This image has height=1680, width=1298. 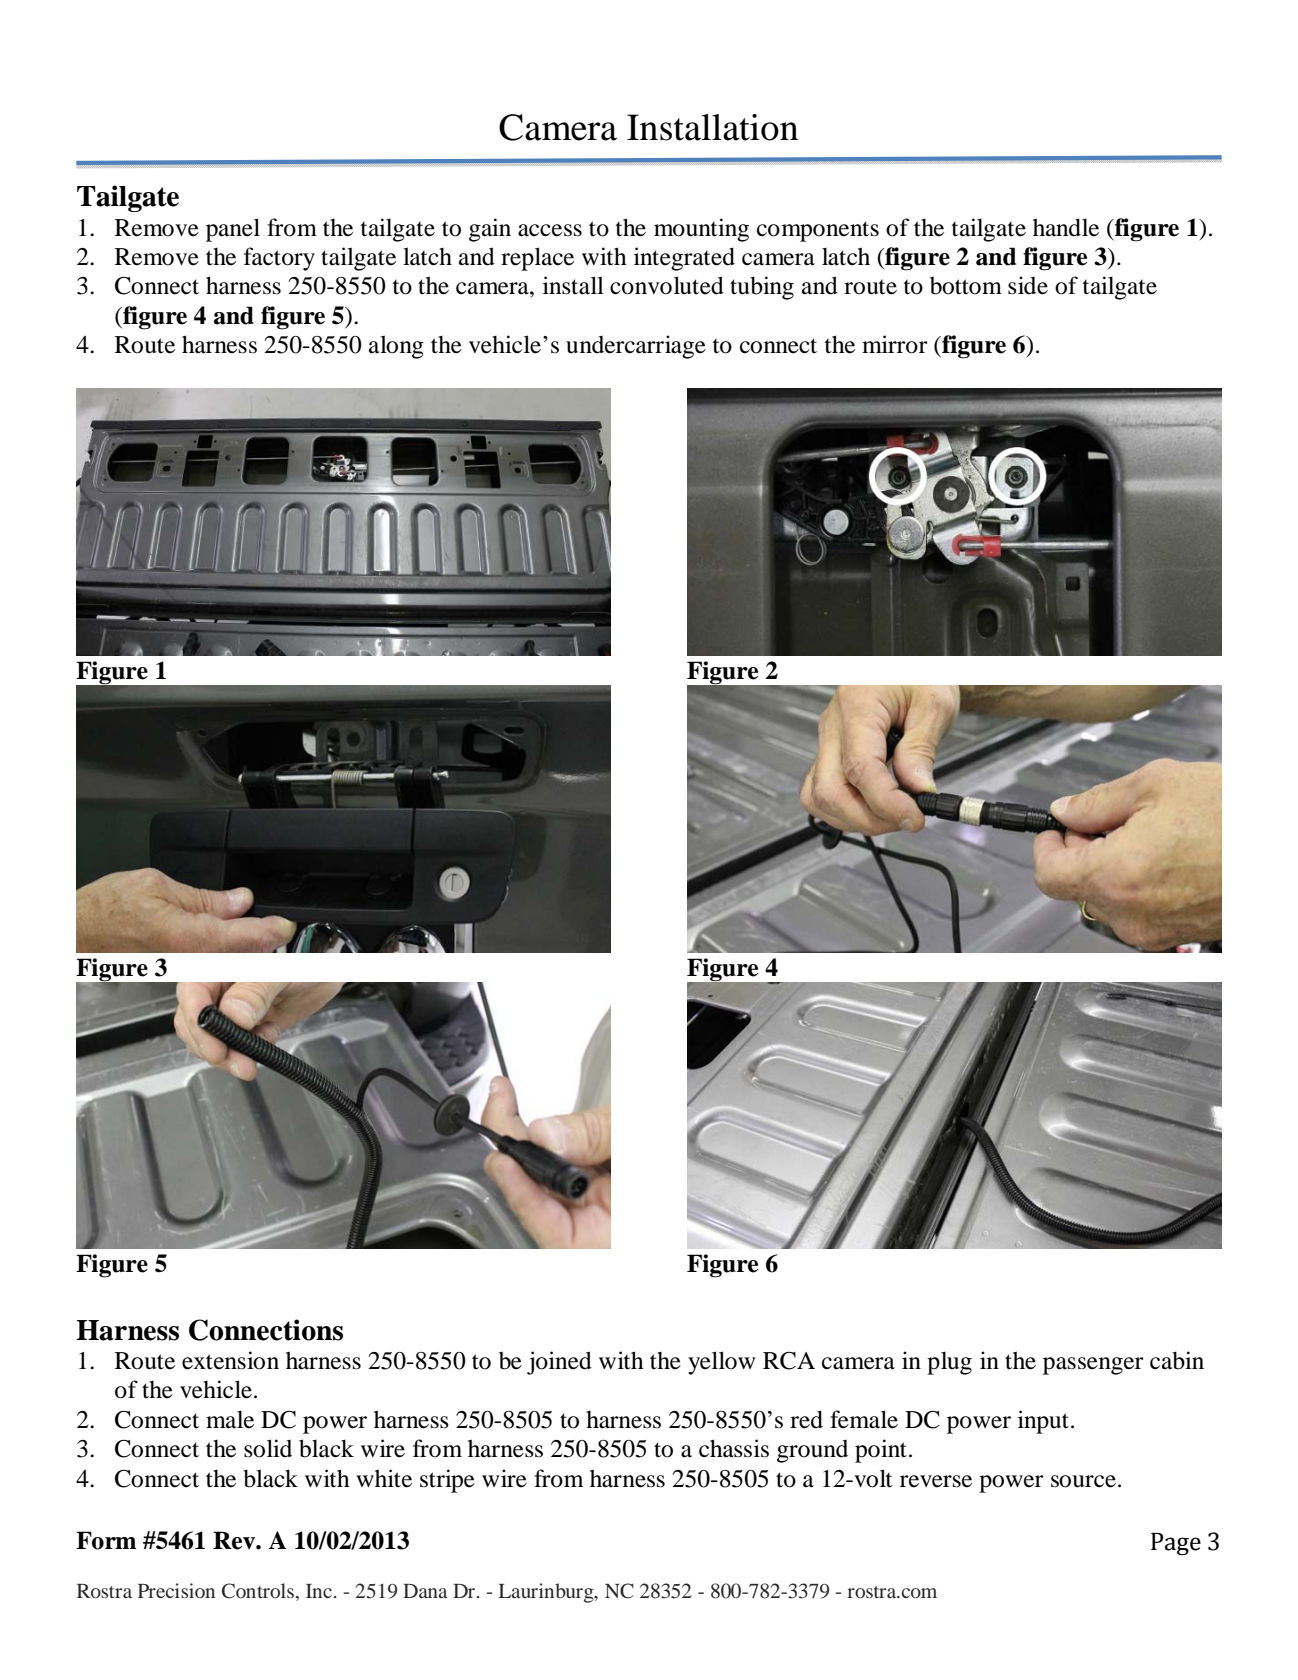 I want to click on chassis, so click(x=734, y=1448).
